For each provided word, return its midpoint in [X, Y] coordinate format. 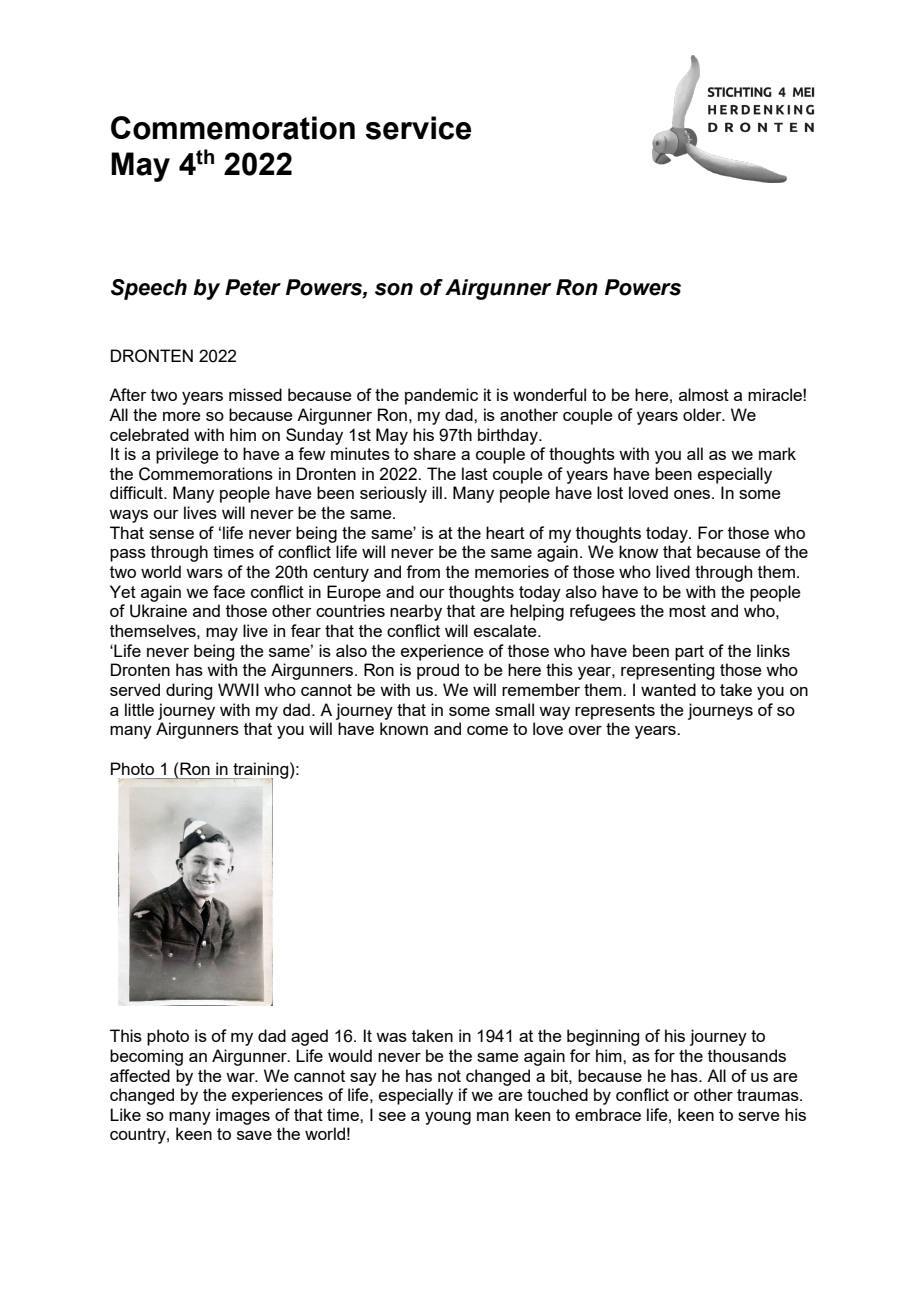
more [182, 416]
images [243, 1116]
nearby [416, 612]
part [689, 653]
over [585, 730]
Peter [253, 287]
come [487, 730]
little [139, 709]
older [703, 414]
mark [777, 453]
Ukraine [158, 611]
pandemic [441, 396]
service [418, 128]
